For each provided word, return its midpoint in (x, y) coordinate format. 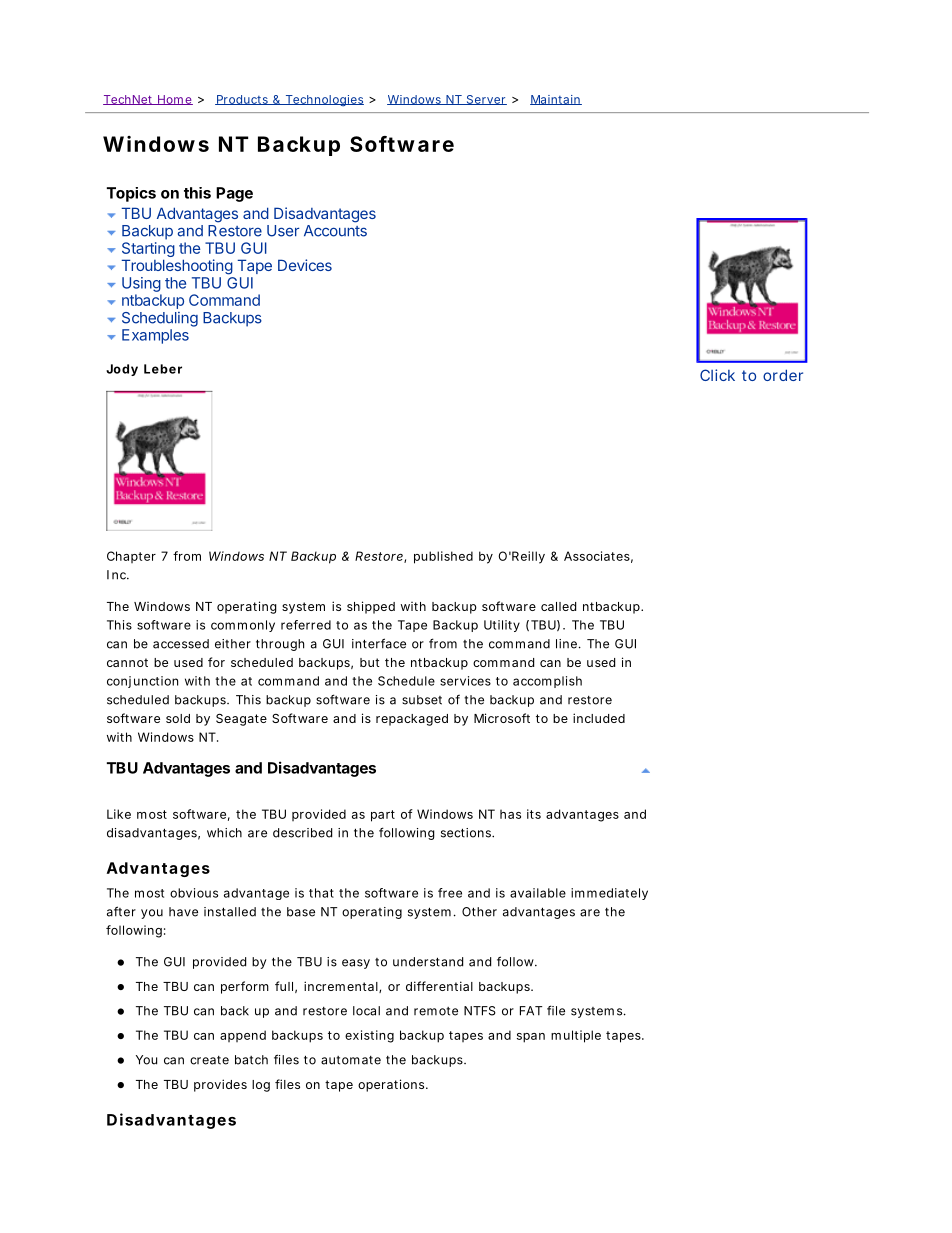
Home (174, 100)
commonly (243, 626)
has (510, 814)
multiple (576, 1036)
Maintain (556, 100)
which (224, 833)
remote (436, 1011)
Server (485, 100)
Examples (155, 336)
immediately (609, 894)
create (209, 1060)
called (558, 606)
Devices (305, 265)
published (443, 557)
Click (717, 375)
